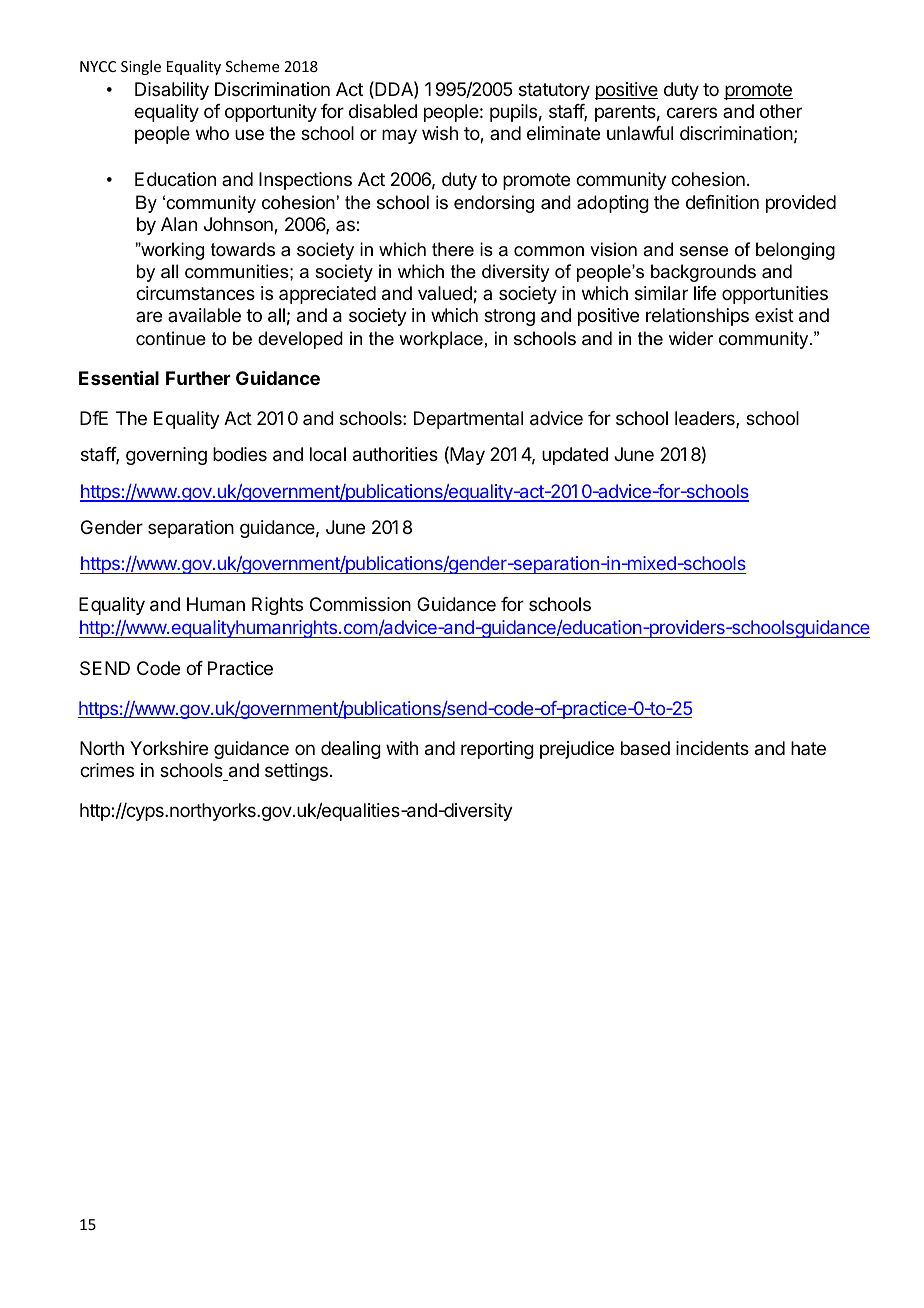 The width and height of the screenshot is (924, 1308). Describe the element at coordinates (497, 750) in the screenshot. I see `reporting` at that location.
